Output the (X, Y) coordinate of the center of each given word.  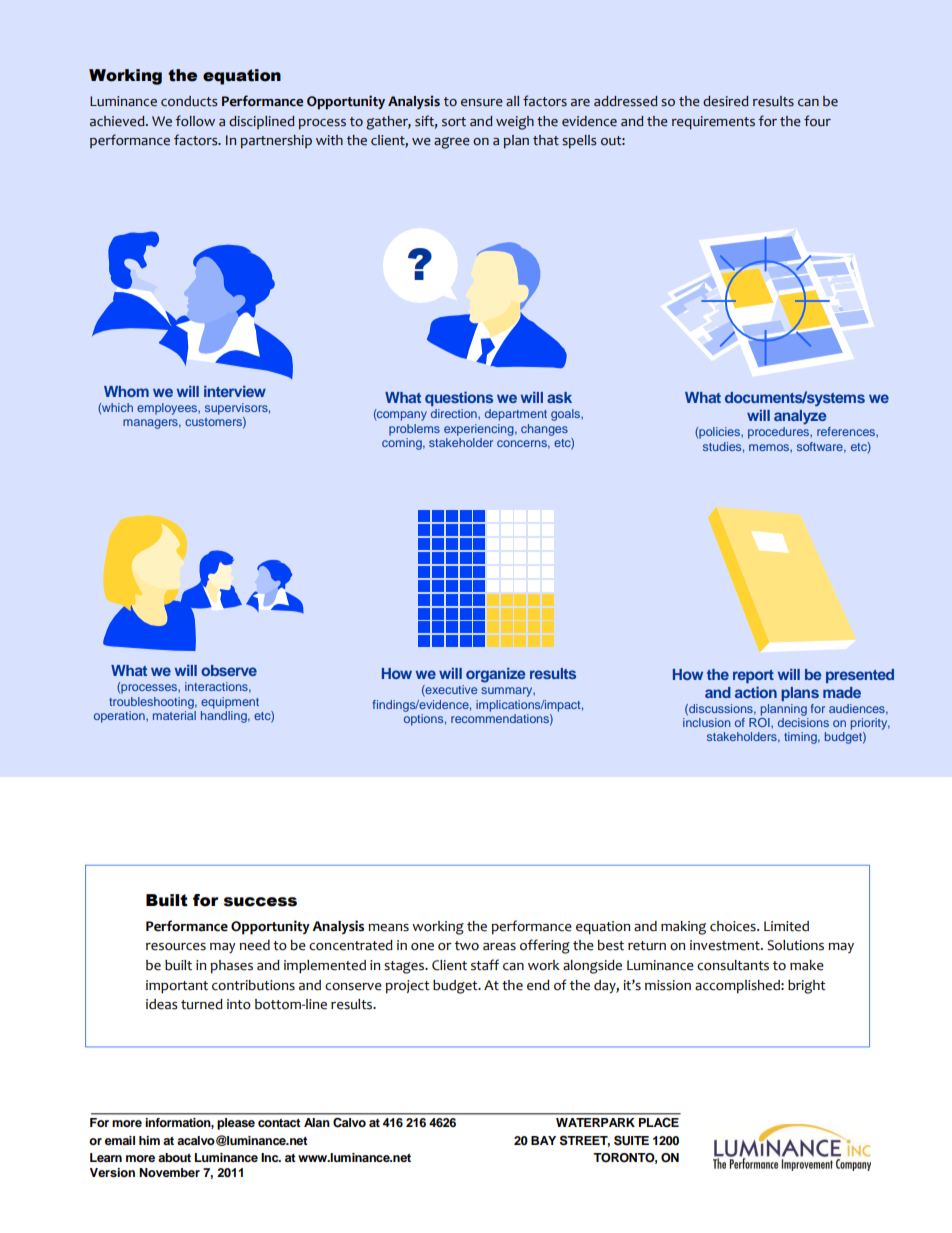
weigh (515, 123)
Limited (786, 926)
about (174, 1157)
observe (229, 670)
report (753, 676)
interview (235, 391)
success (260, 902)
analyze (800, 417)
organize (495, 675)
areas (499, 947)
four (817, 121)
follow (195, 121)
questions (459, 399)
